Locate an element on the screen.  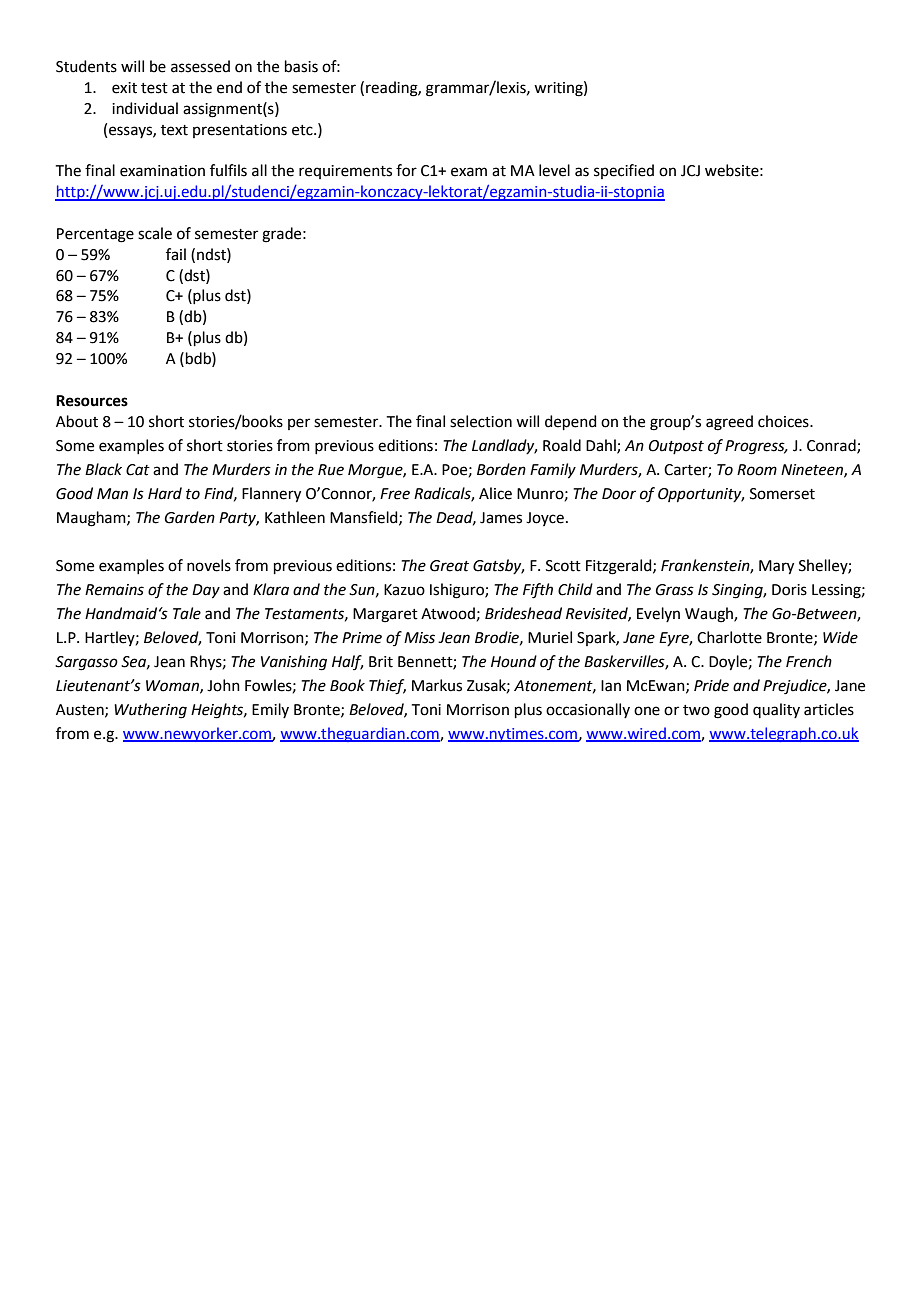
Woman is located at coordinates (173, 686).
